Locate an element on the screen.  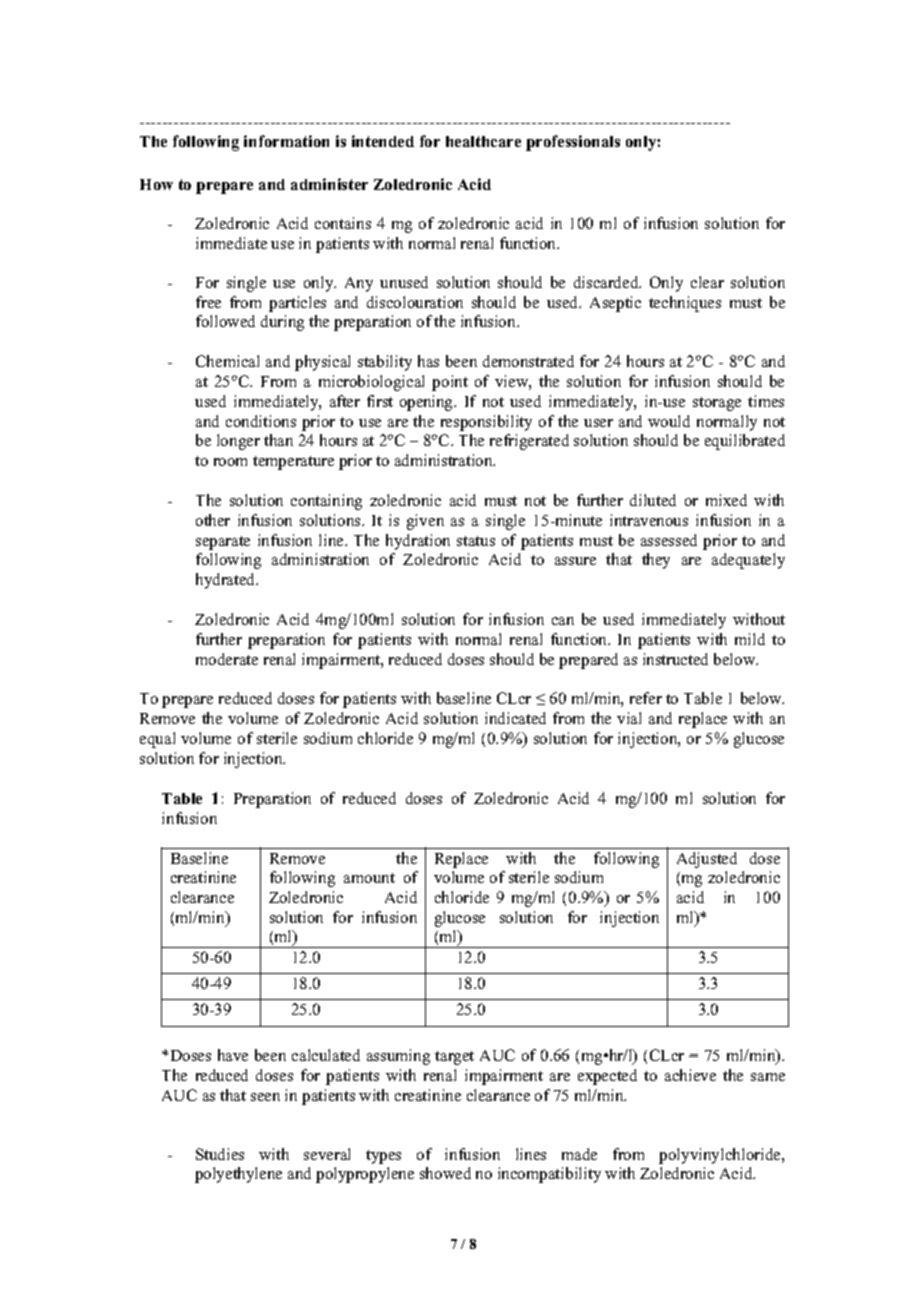
instructed is located at coordinates (675, 659).
